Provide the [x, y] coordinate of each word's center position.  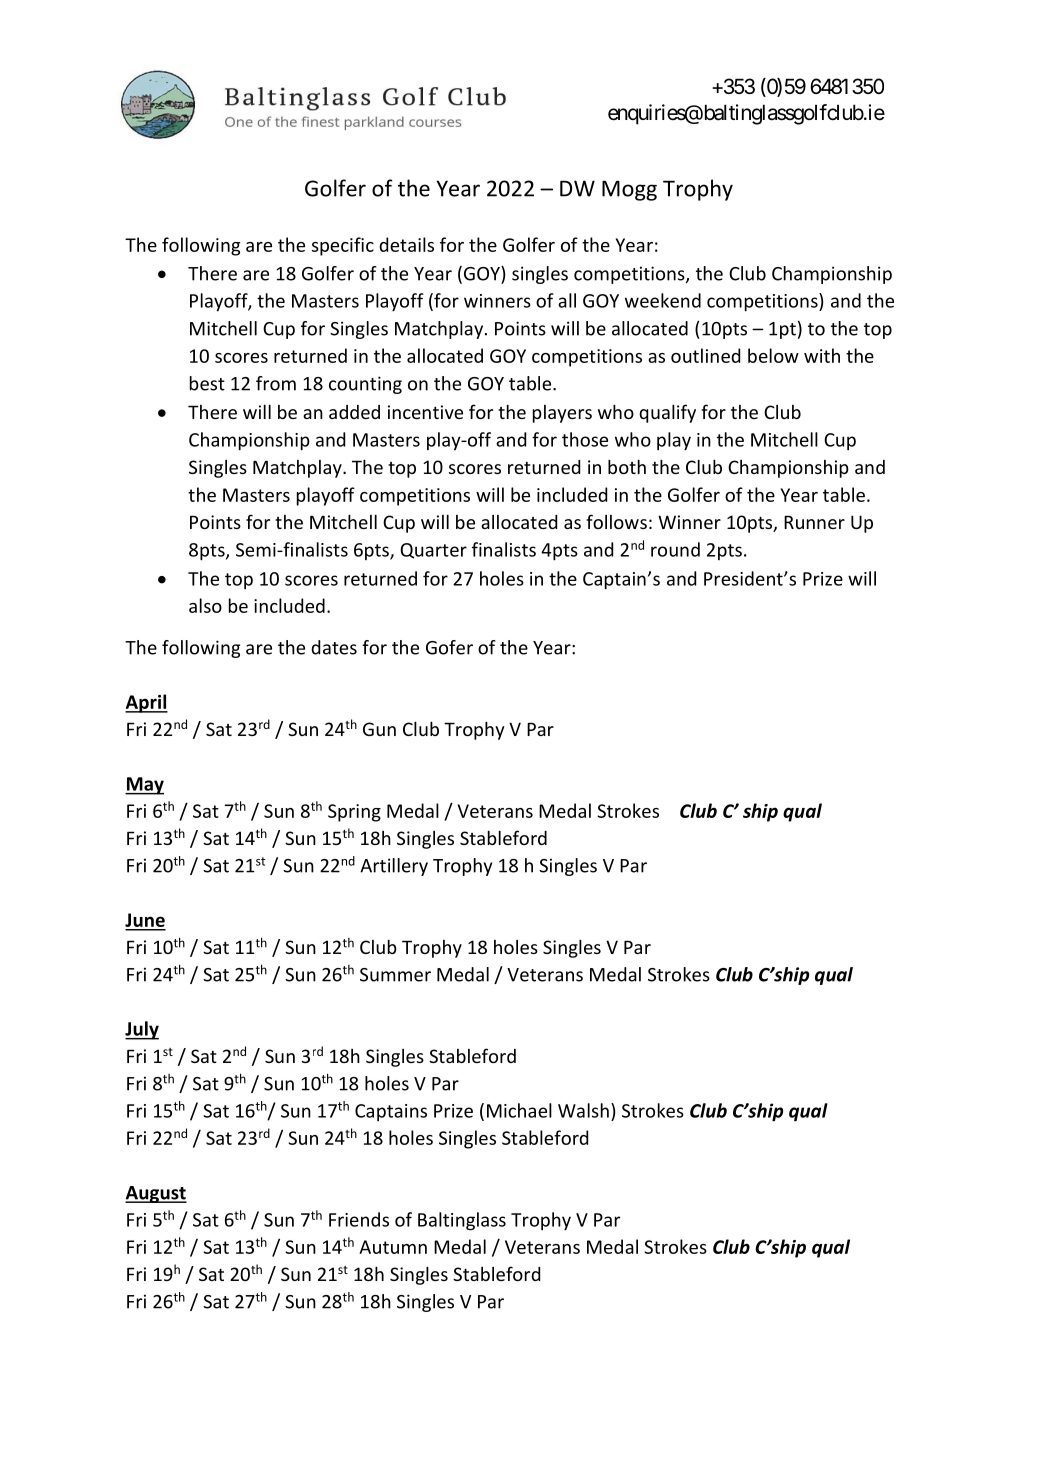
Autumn [393, 1247]
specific [343, 246]
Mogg [629, 190]
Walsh [583, 1110]
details [406, 244]
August [156, 1194]
